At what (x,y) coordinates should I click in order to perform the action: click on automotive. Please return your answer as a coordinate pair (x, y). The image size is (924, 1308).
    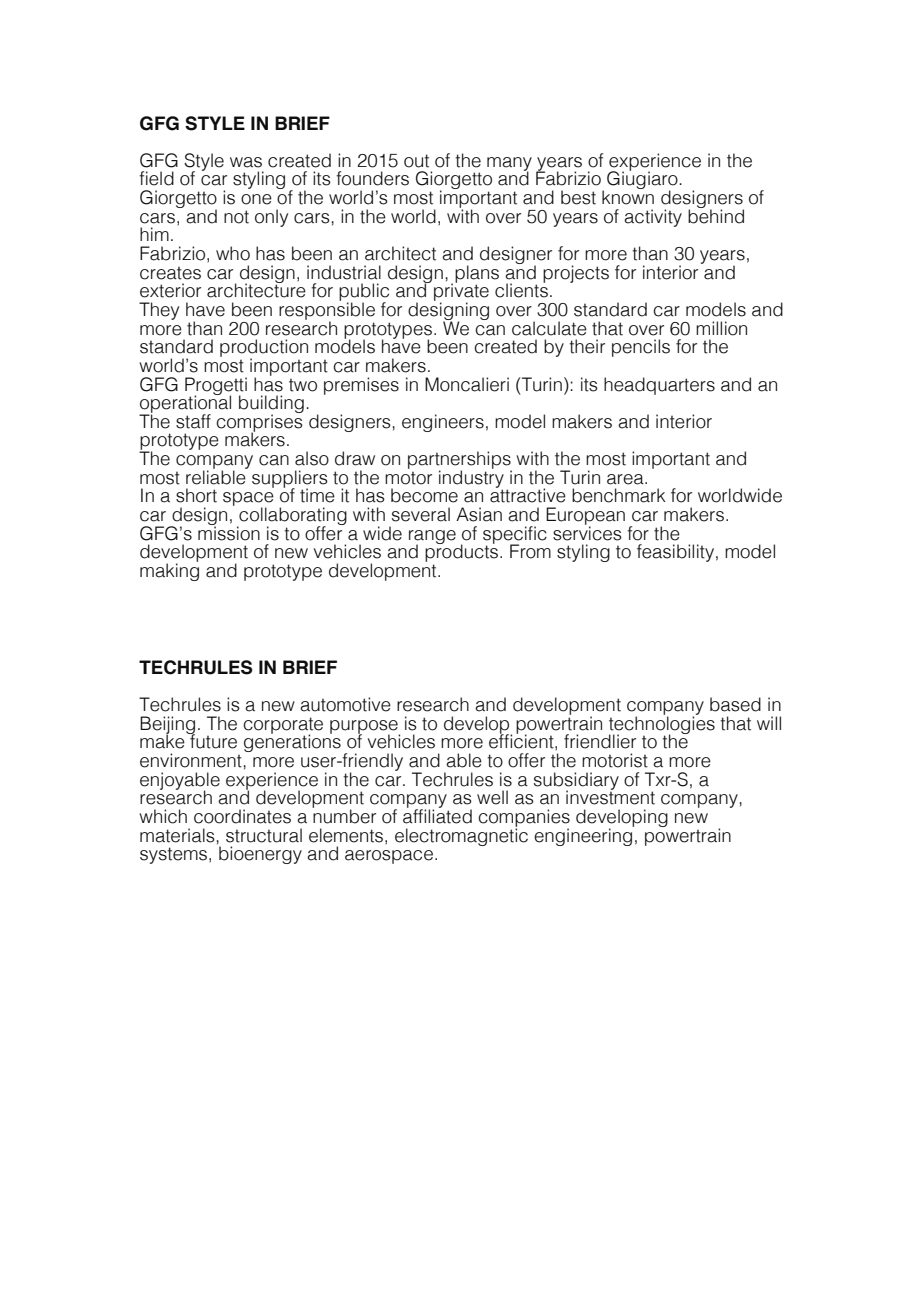
    Looking at the image, I should click on (345, 704).
